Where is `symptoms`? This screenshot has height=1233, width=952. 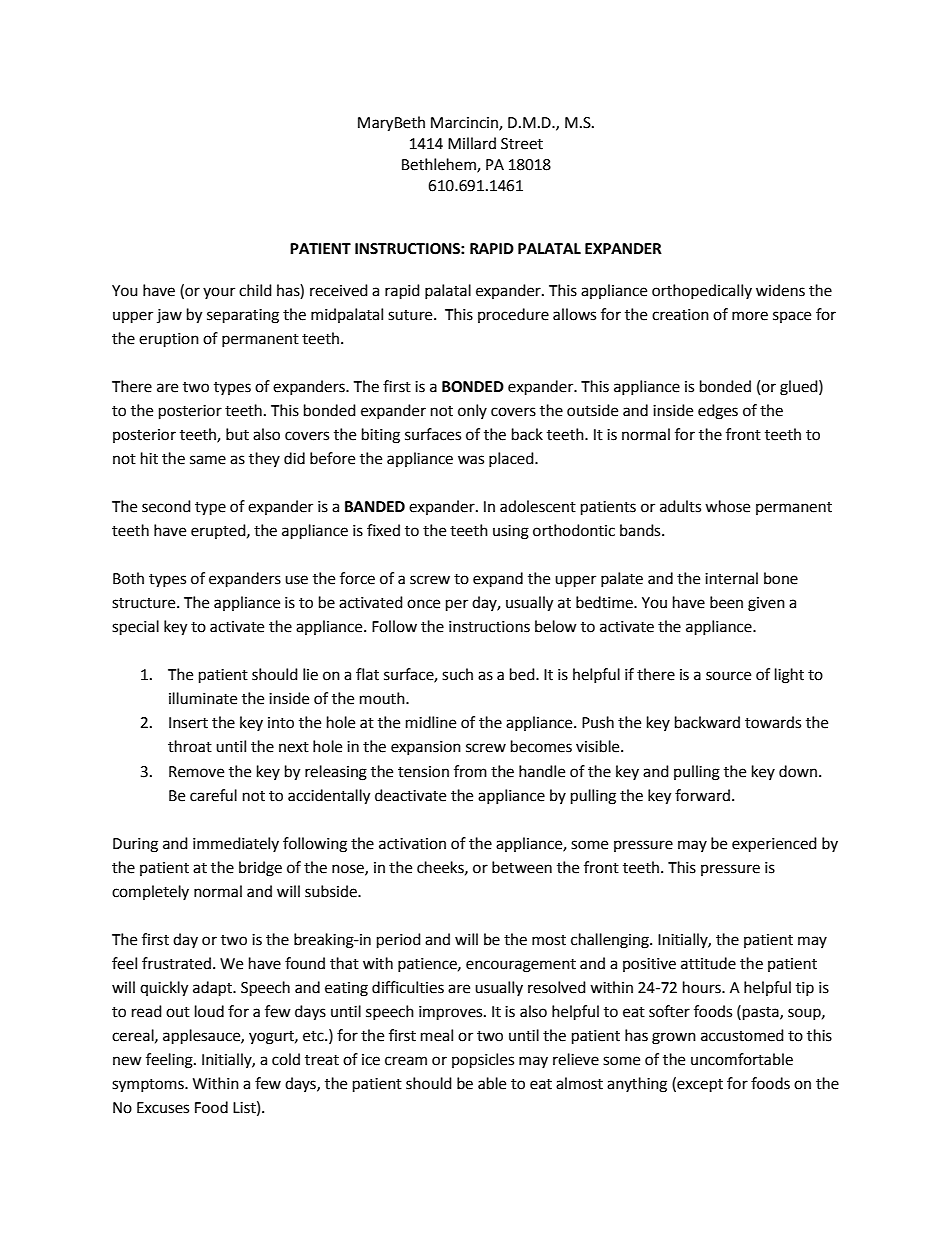 symptoms is located at coordinates (149, 1086).
